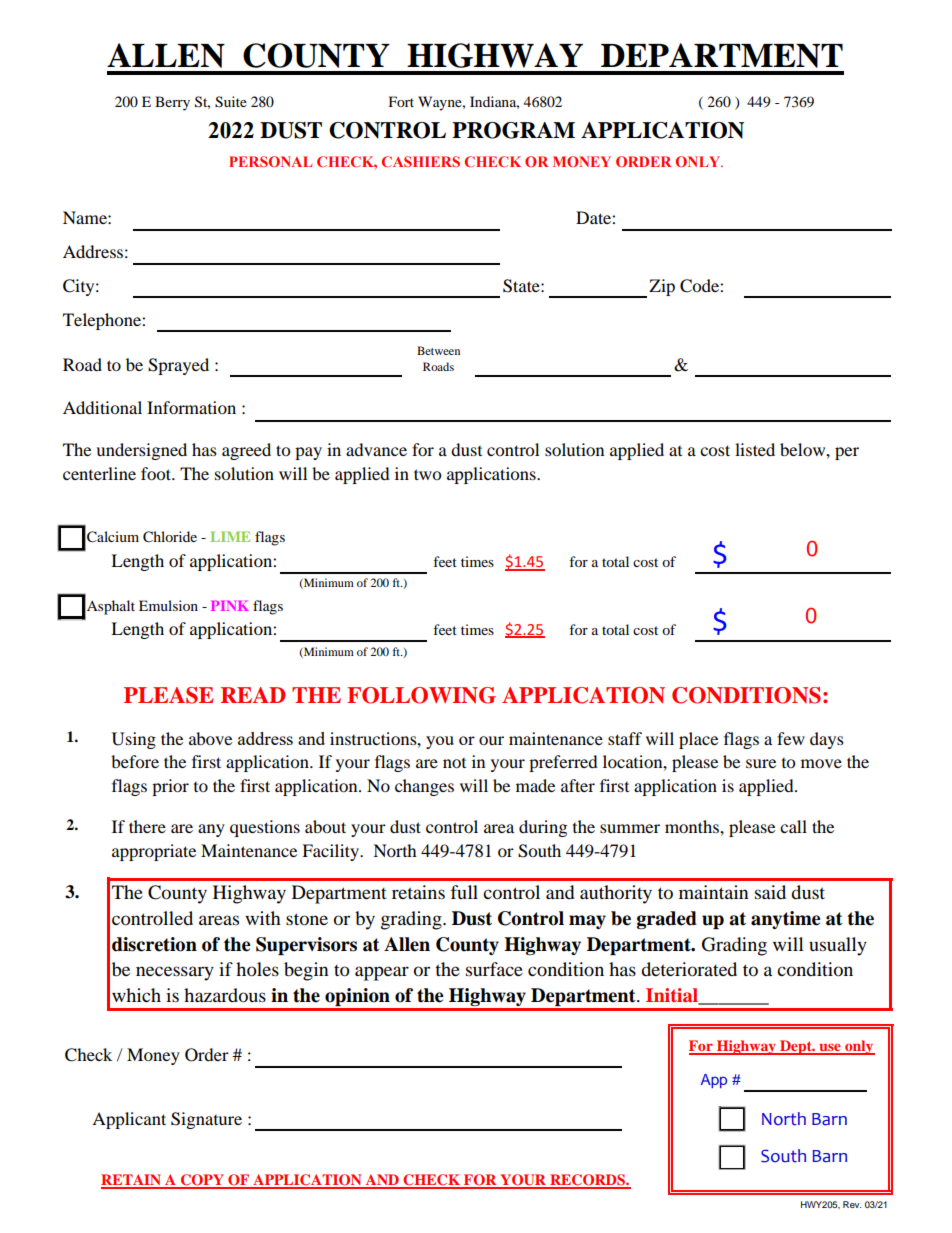 The width and height of the screenshot is (952, 1233). What do you see at coordinates (168, 605) in the screenshot?
I see `Emulsion` at bounding box center [168, 605].
